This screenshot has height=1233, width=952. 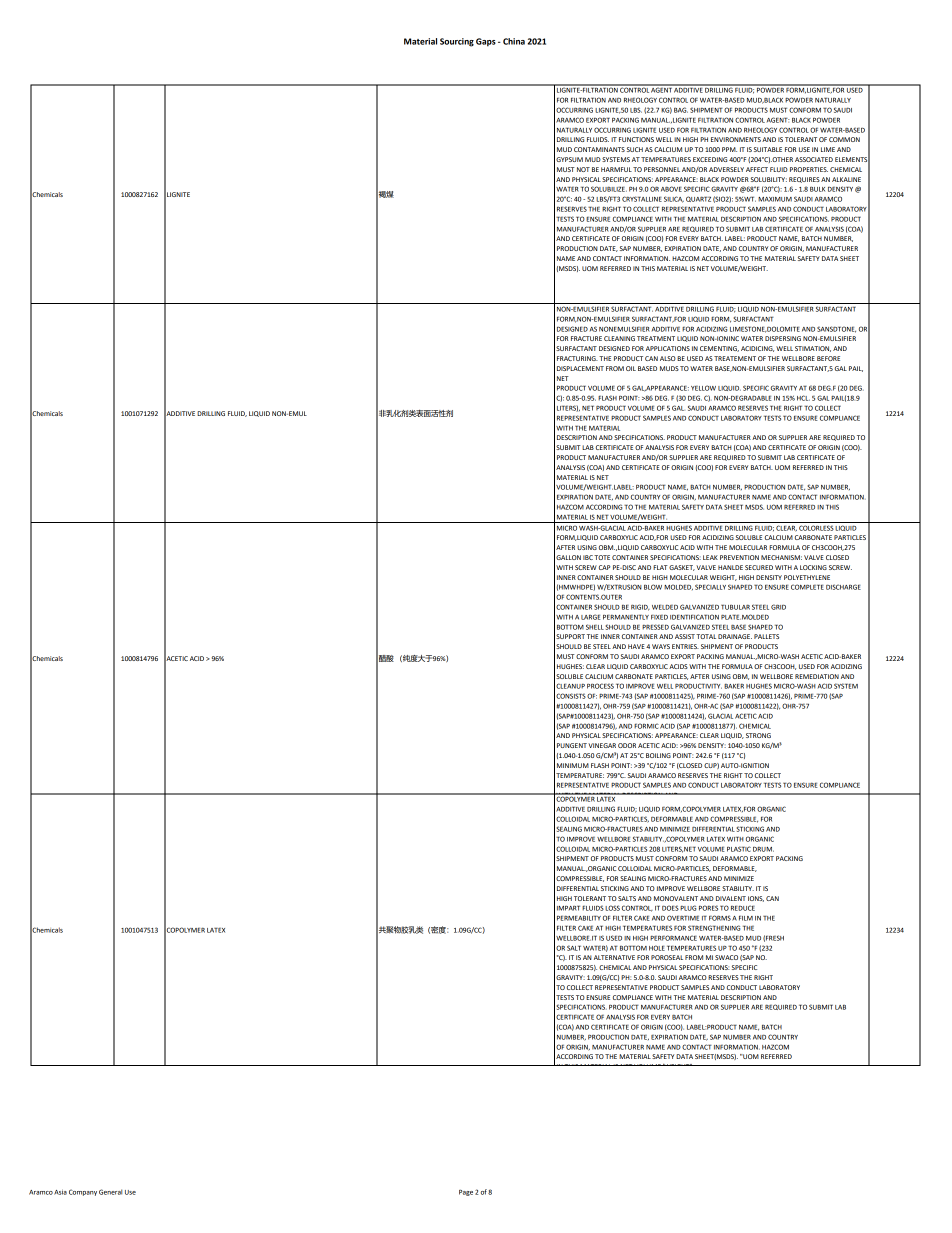 What do you see at coordinates (466, 1193) in the screenshot?
I see `Page` at bounding box center [466, 1193].
